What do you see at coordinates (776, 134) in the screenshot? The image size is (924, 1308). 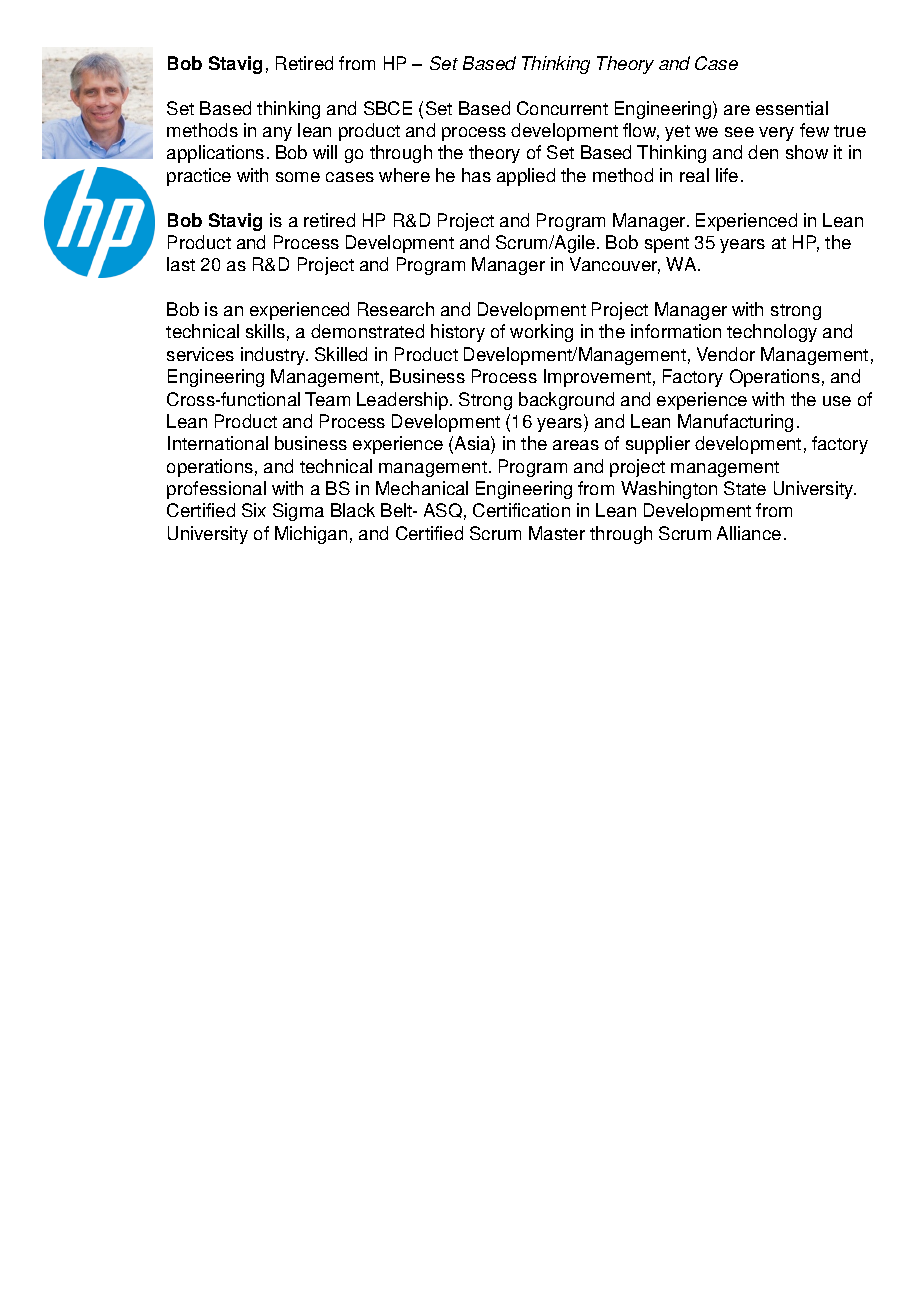 I see `very` at bounding box center [776, 134].
